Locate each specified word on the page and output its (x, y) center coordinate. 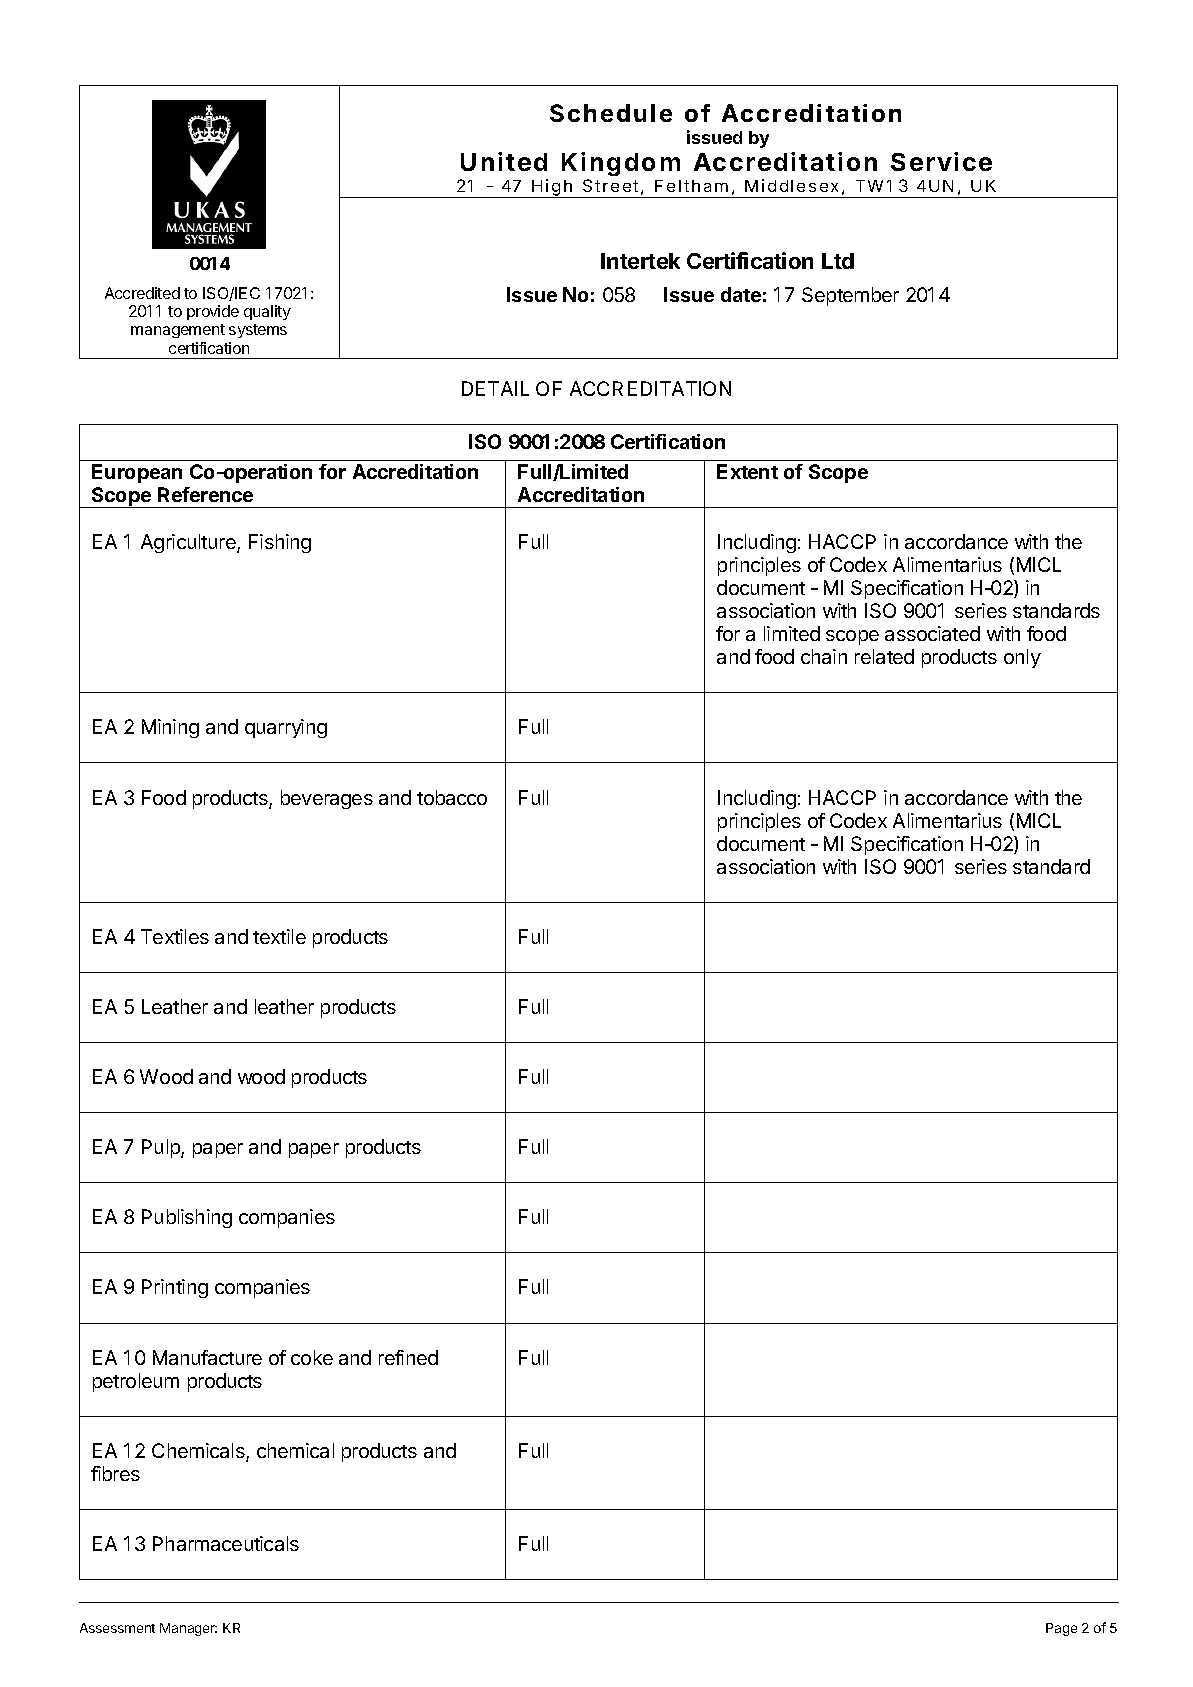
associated (932, 633)
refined (408, 1357)
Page (1061, 1629)
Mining (170, 728)
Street (610, 185)
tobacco (452, 797)
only (1022, 658)
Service (941, 161)
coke (312, 1357)
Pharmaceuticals (226, 1543)
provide (213, 312)
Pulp (162, 1148)
